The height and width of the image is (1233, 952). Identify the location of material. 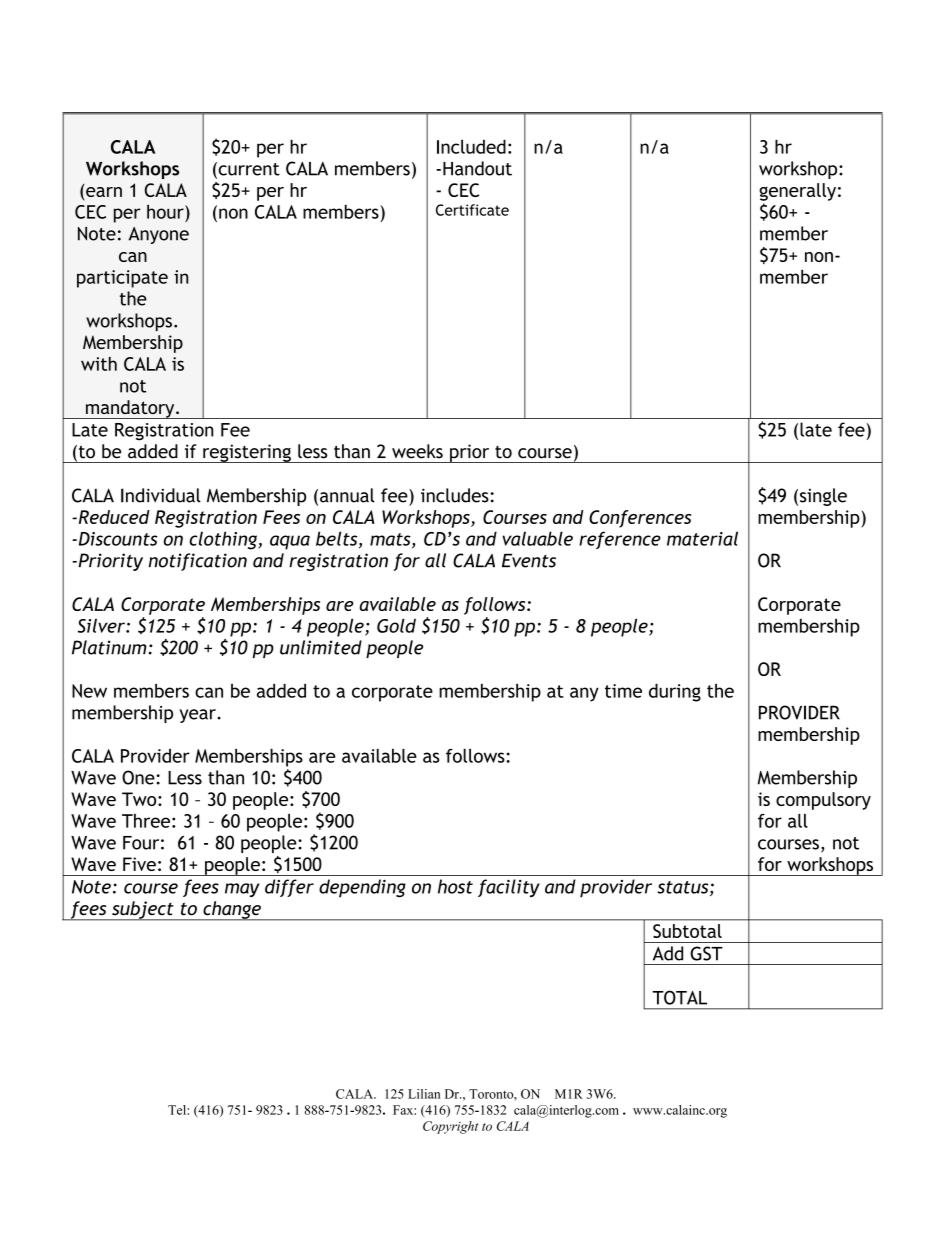
(702, 538).
